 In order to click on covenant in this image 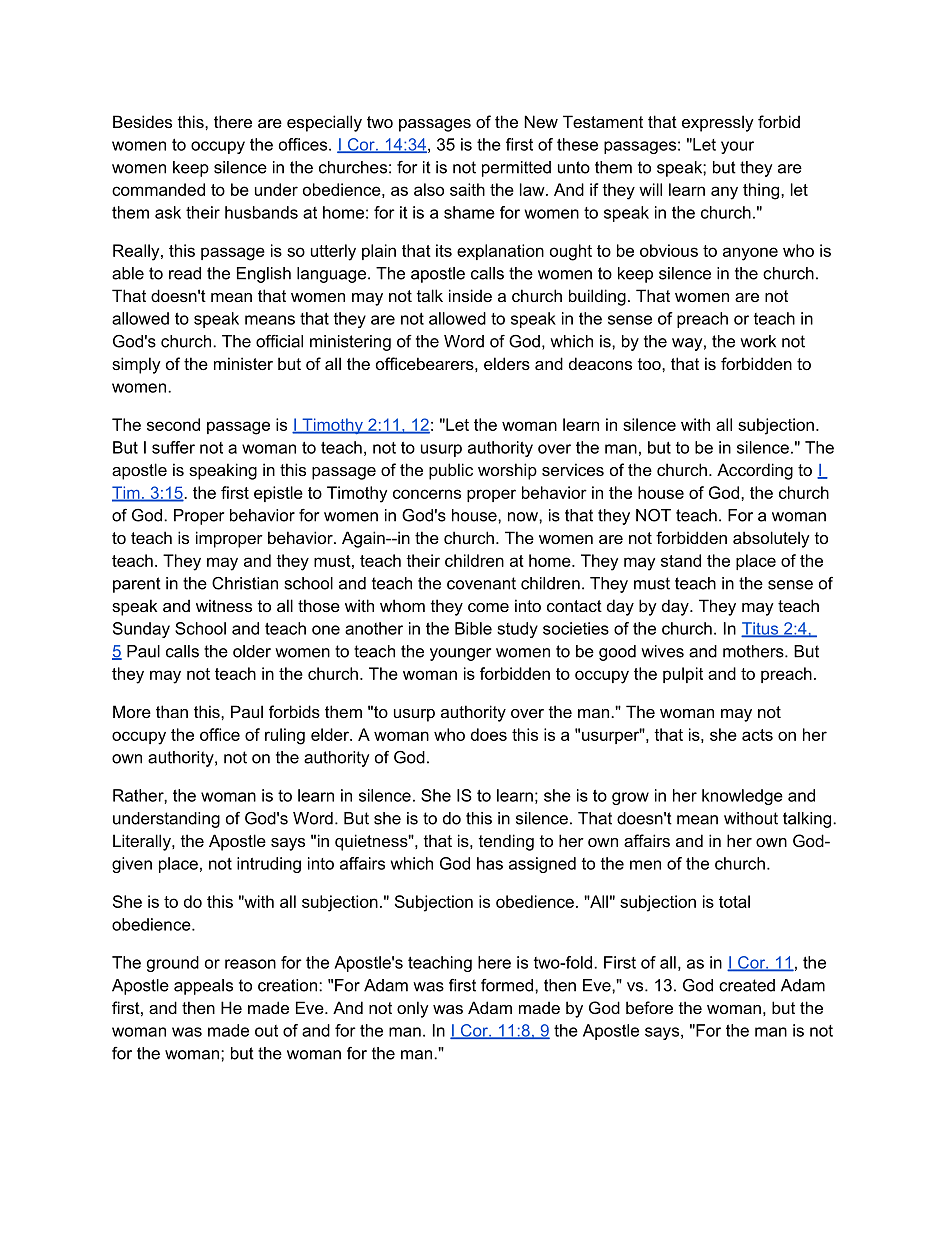, I will do `click(481, 583)`.
